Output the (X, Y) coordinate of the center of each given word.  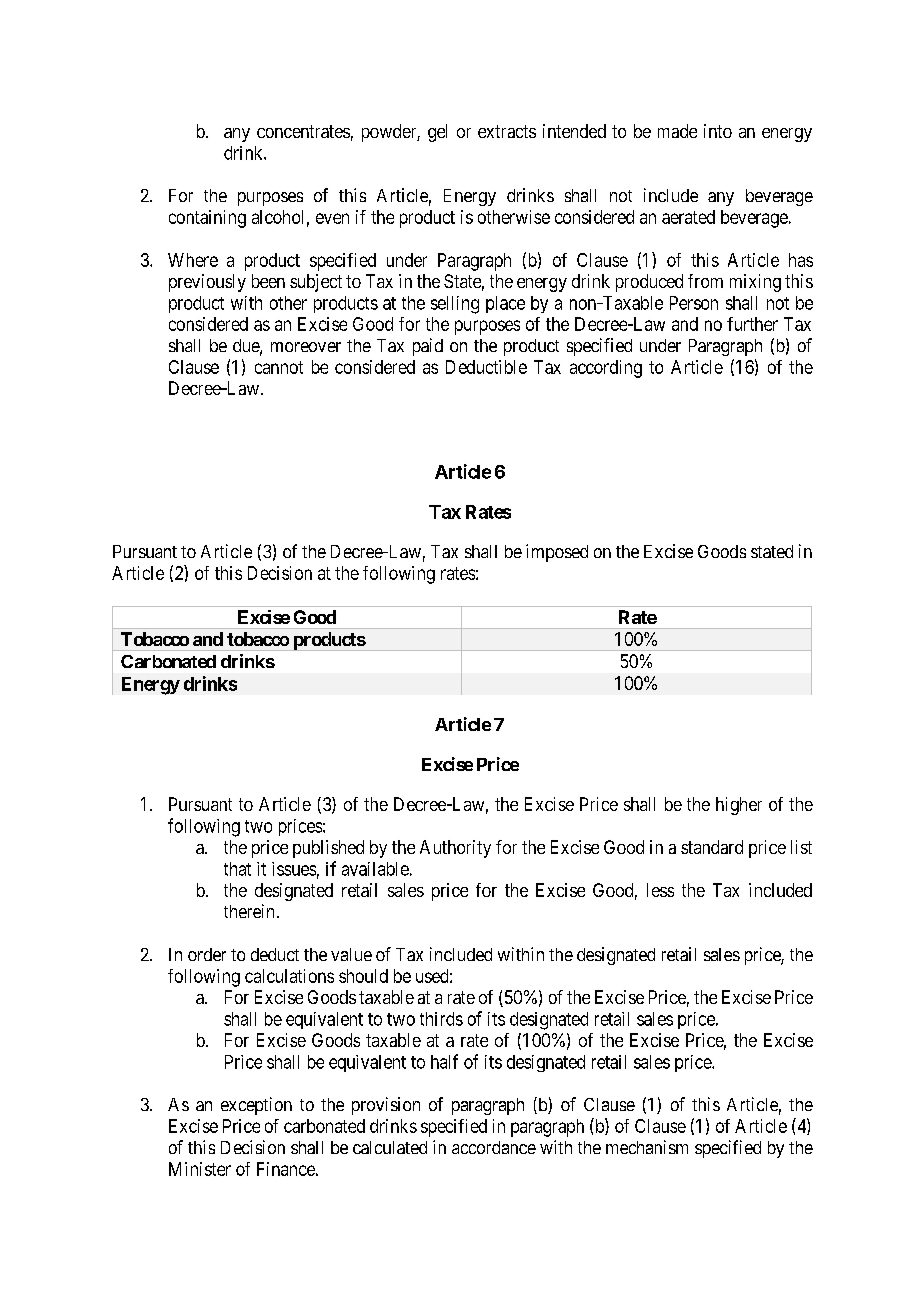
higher (739, 806)
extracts (507, 131)
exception (256, 1106)
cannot (279, 367)
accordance (494, 1147)
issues (294, 869)
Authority (455, 849)
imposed (557, 553)
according (606, 369)
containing (207, 219)
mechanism (647, 1147)
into (718, 131)
